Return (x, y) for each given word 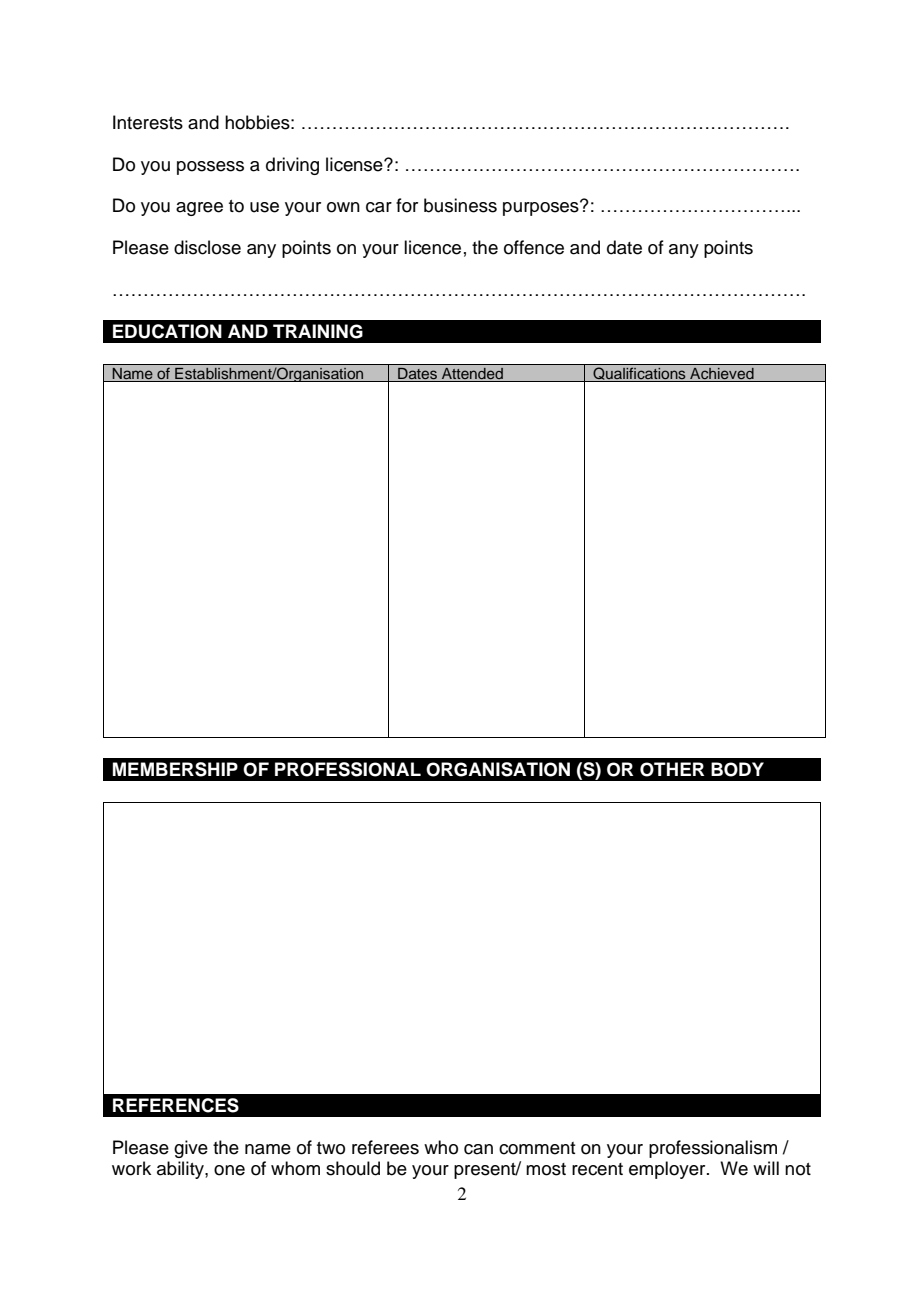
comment (537, 1148)
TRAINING (318, 331)
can (478, 1149)
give (191, 1149)
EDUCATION (167, 331)
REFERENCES (176, 1105)
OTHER (672, 769)
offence (534, 247)
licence (432, 247)
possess (210, 168)
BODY (737, 769)
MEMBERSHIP (175, 769)
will (766, 1168)
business (460, 205)
